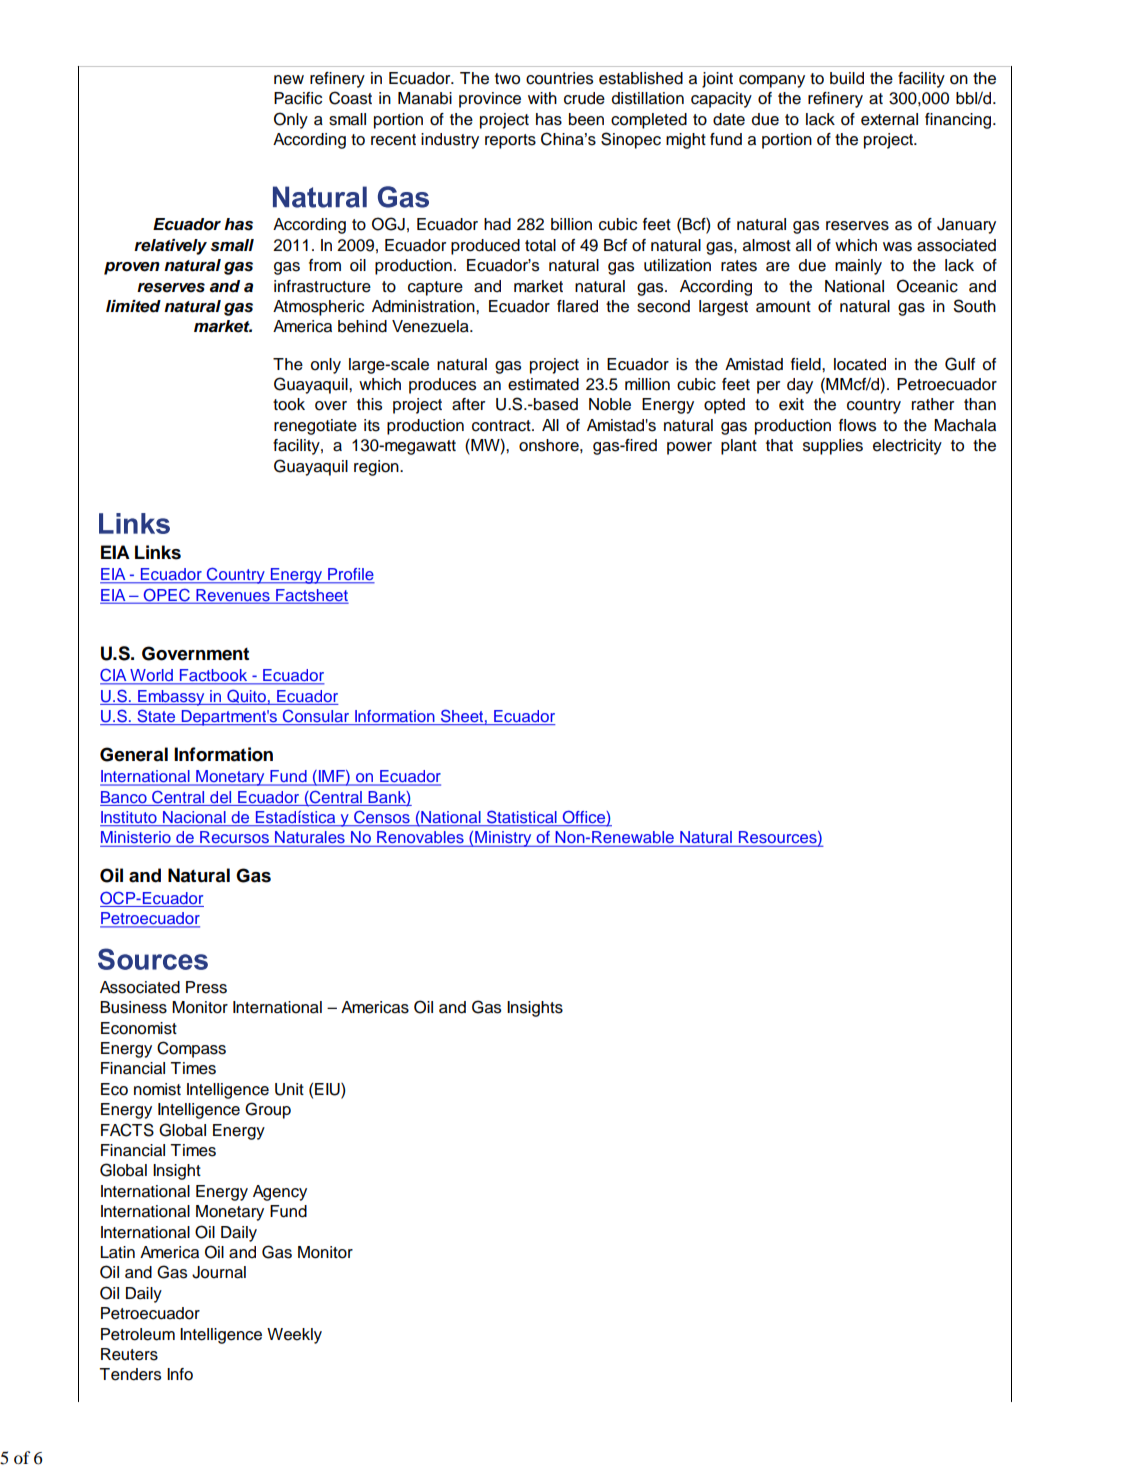  What do you see at coordinates (542, 98) in the image?
I see `with` at bounding box center [542, 98].
